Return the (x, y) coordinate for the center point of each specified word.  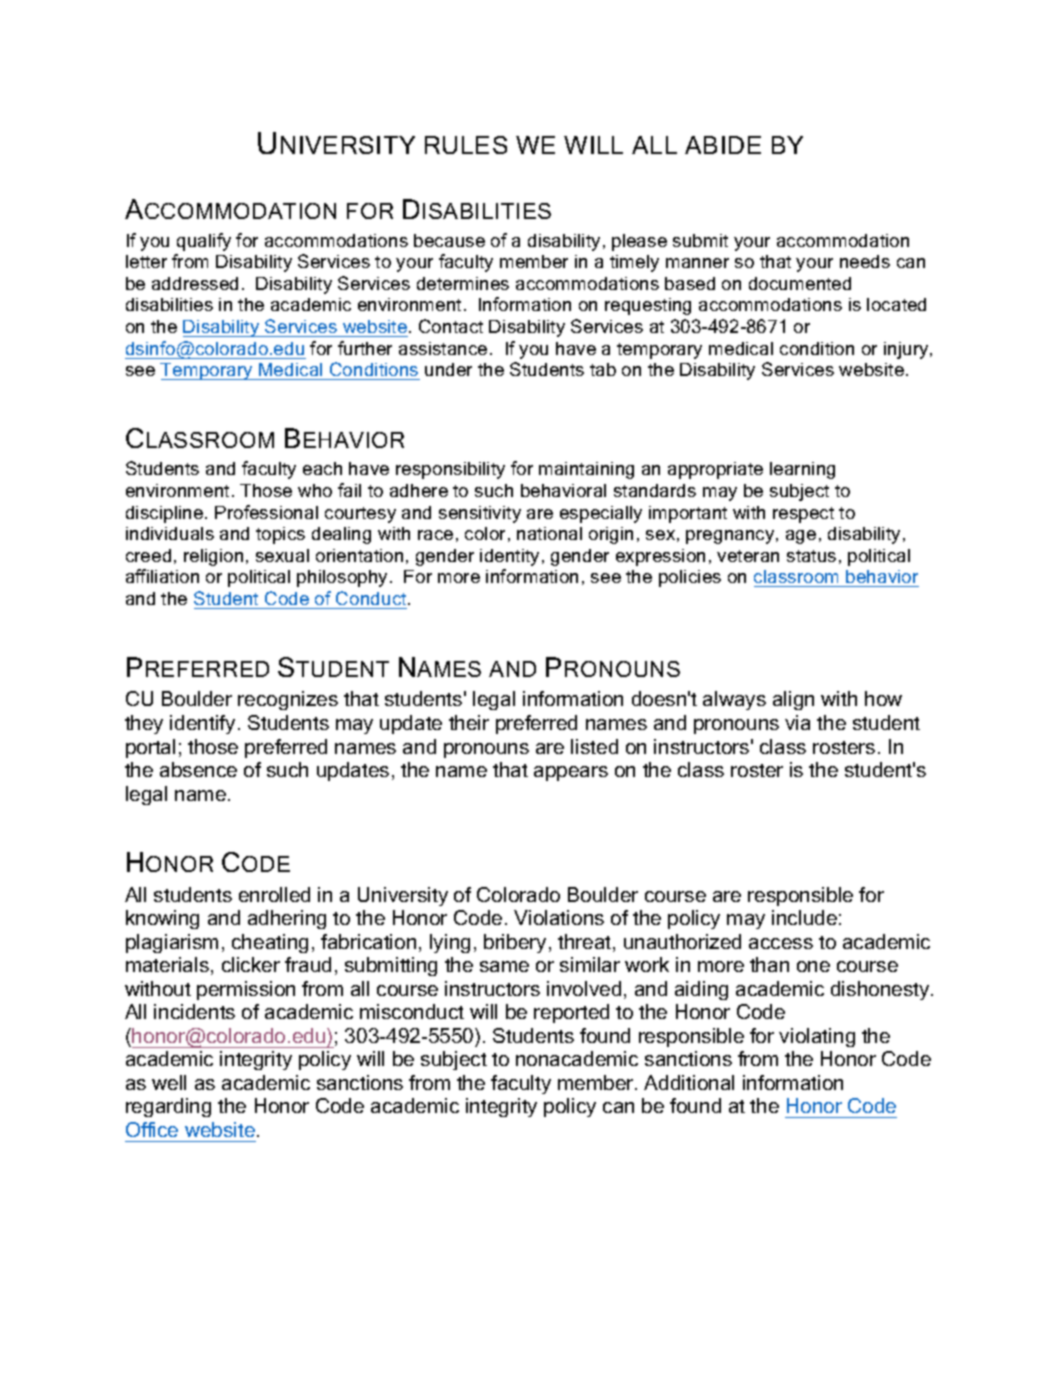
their (469, 722)
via (797, 722)
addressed (195, 283)
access (781, 943)
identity (509, 557)
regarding (168, 1107)
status (811, 556)
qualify (204, 242)
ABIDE (723, 145)
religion (213, 557)
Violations (559, 917)
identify (202, 724)
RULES (466, 145)
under (448, 369)
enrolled (274, 894)
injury (907, 350)
